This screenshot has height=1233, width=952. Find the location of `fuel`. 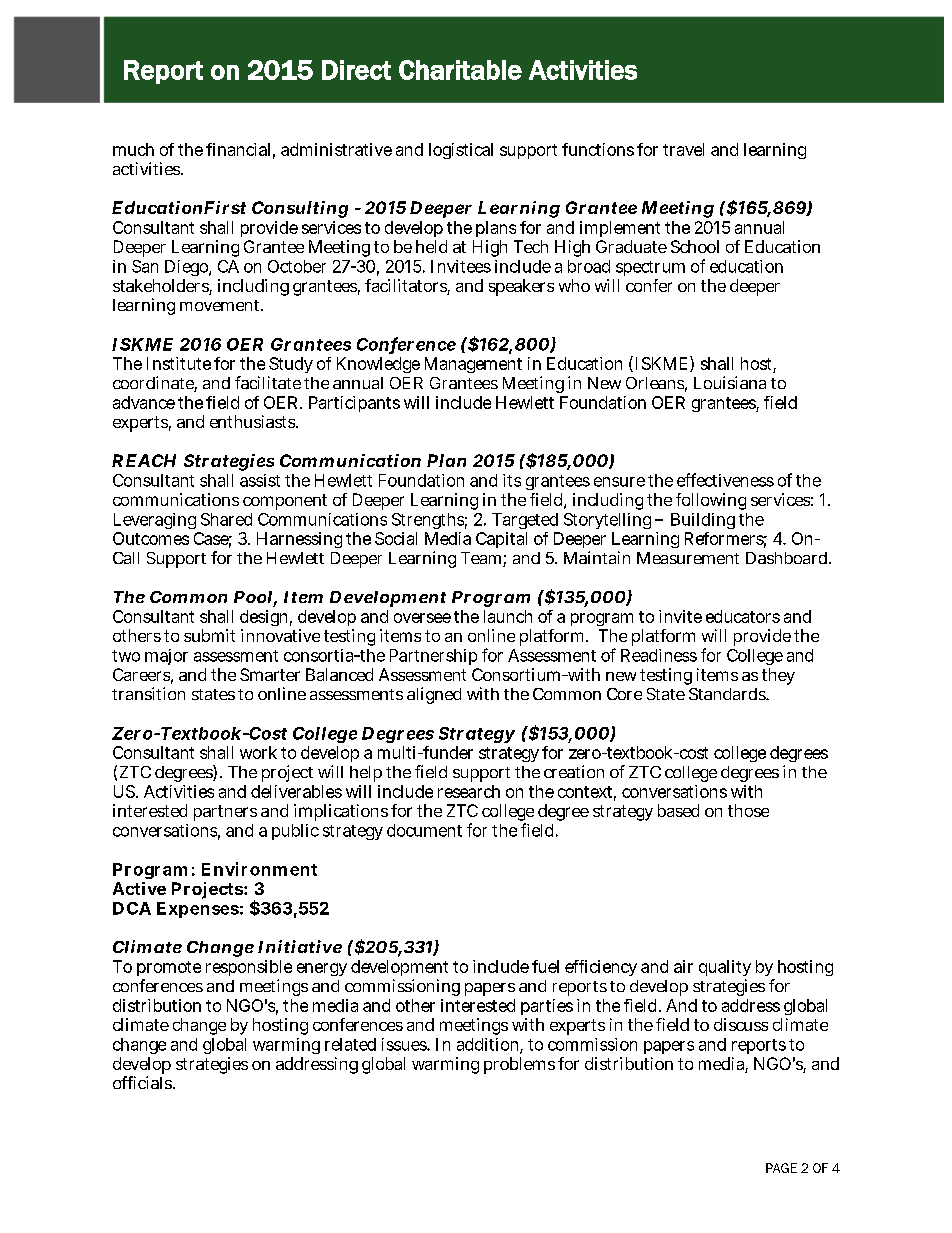

fuel is located at coordinates (545, 966).
